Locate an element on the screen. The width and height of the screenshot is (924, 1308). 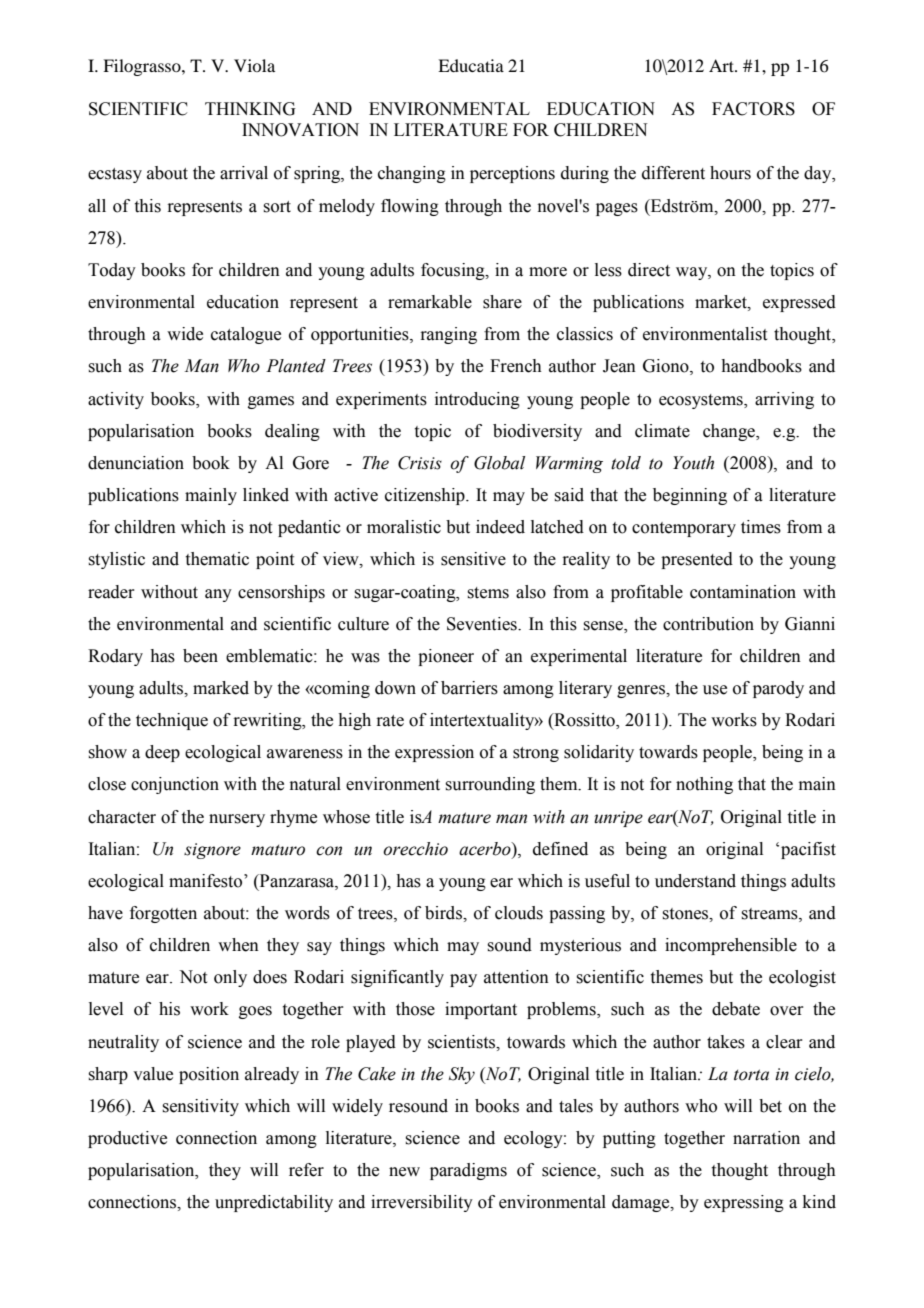
paradigms is located at coordinates (468, 1171).
